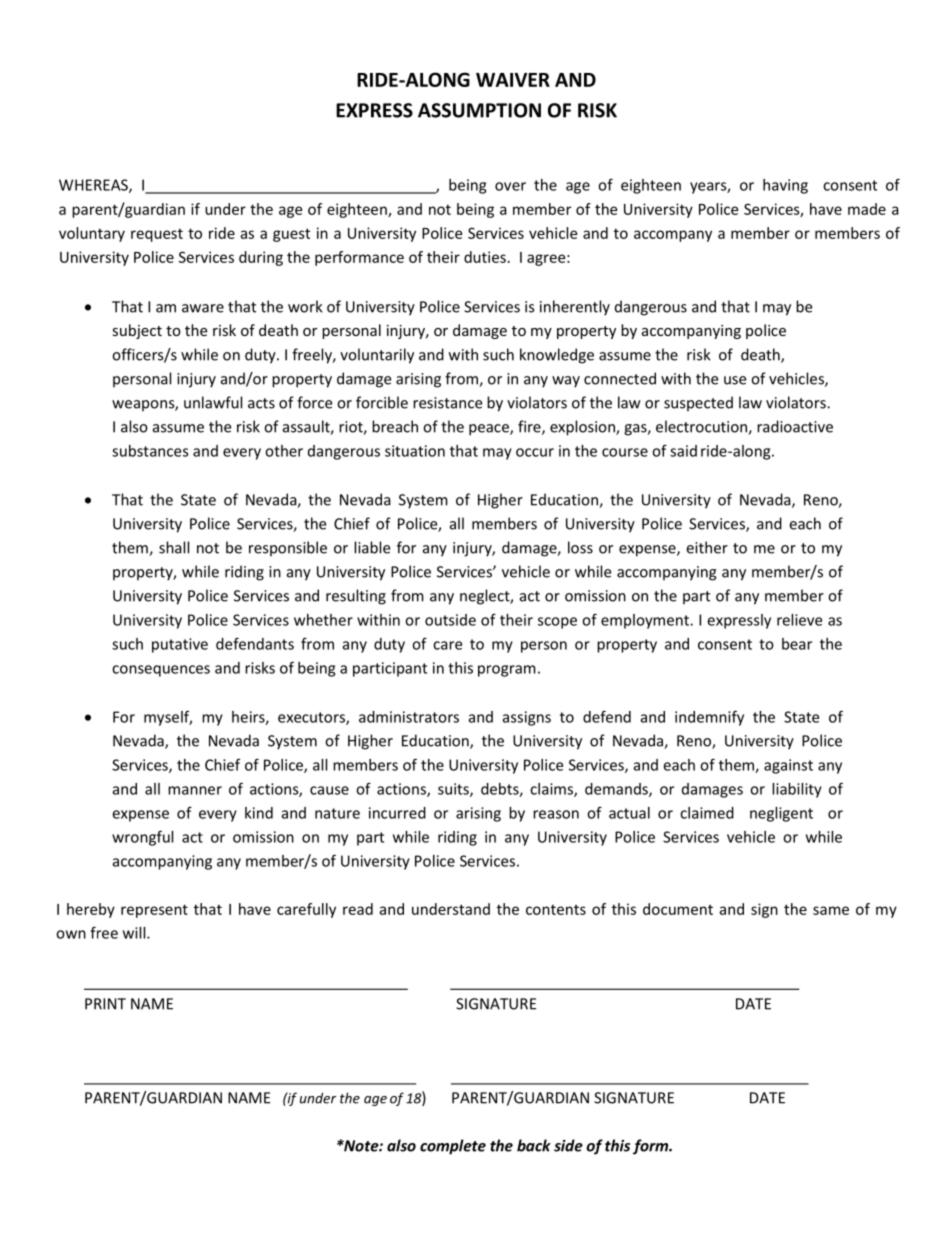 The width and height of the screenshot is (952, 1233). What do you see at coordinates (785, 186) in the screenshot?
I see `having` at bounding box center [785, 186].
